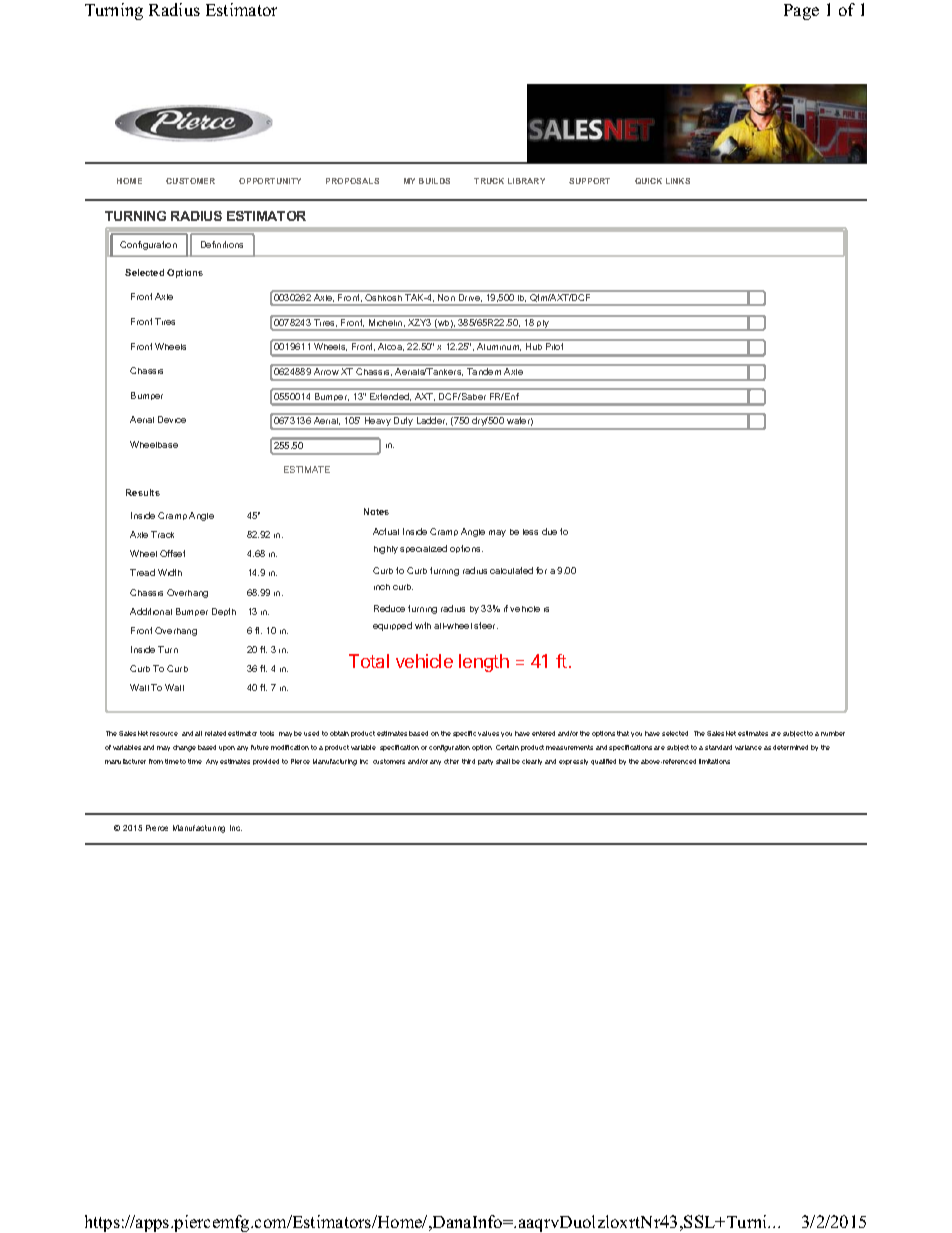  Describe the element at coordinates (376, 511) in the image. I see `Notes` at that location.
